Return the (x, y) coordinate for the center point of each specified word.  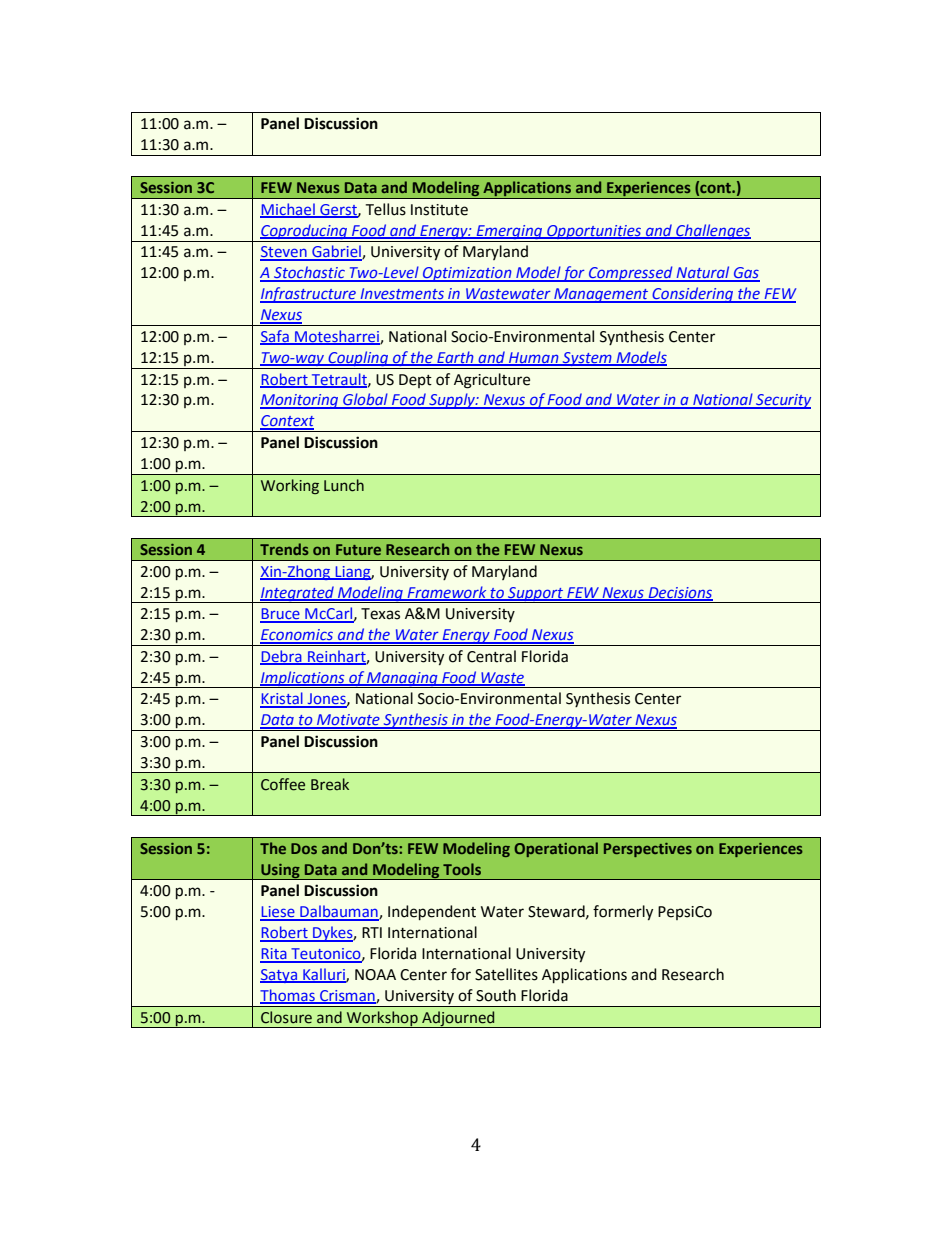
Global (365, 400)
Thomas (288, 996)
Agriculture (492, 381)
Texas (380, 614)
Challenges (712, 231)
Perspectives (648, 850)
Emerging (510, 232)
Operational (556, 849)
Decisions (679, 593)
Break (330, 784)
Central (491, 656)
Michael (288, 210)
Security (782, 401)
